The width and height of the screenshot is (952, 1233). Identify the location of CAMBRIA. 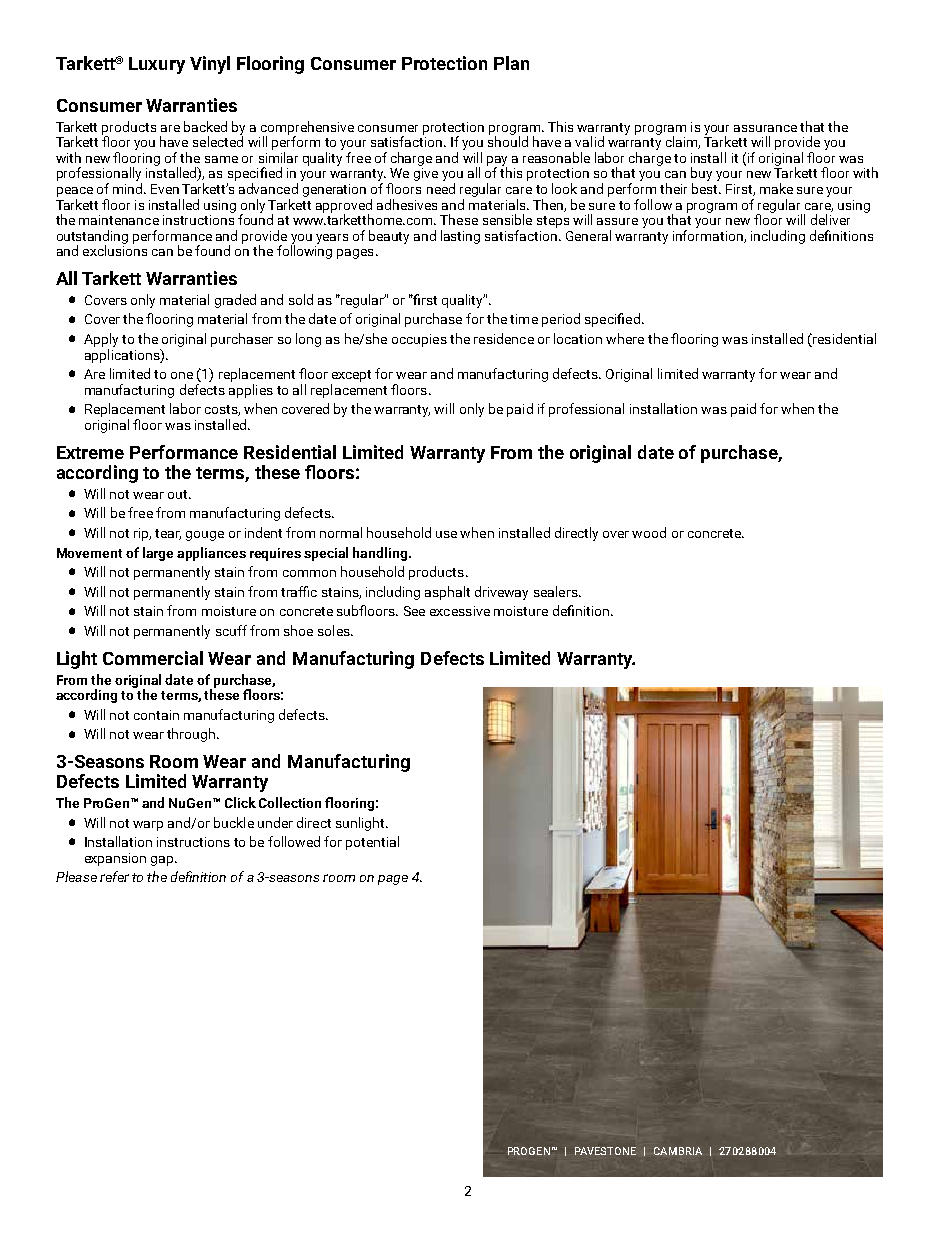
(678, 1151).
